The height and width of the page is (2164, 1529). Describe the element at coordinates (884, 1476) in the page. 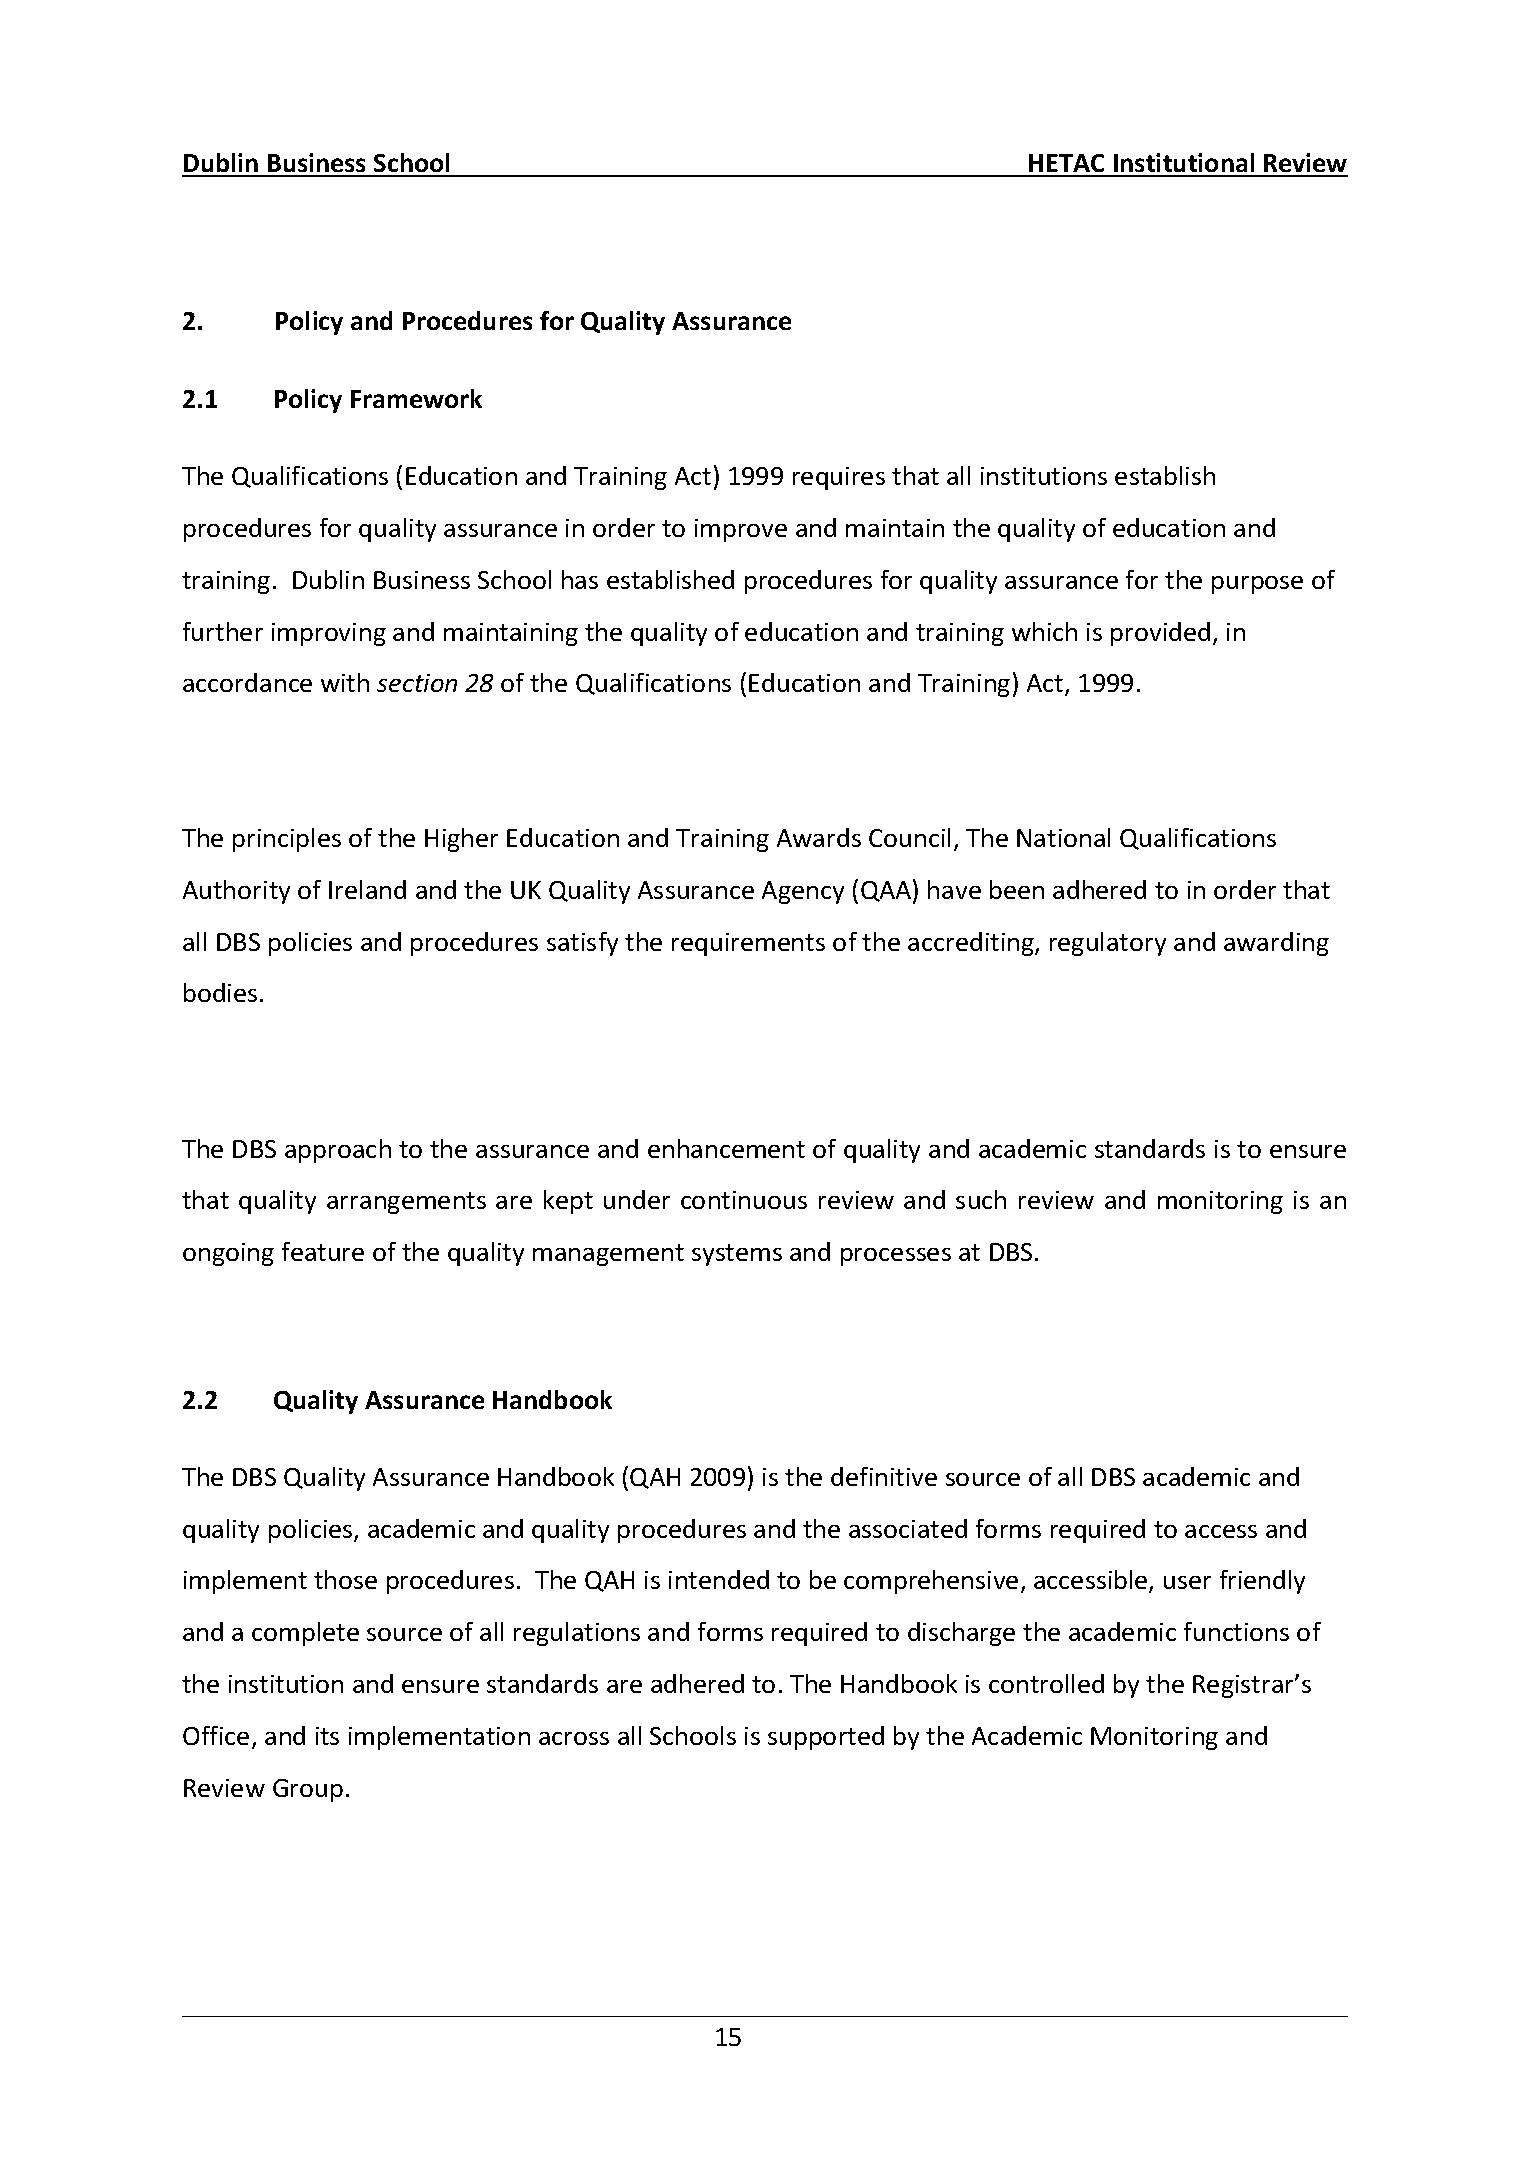

I see `definitive` at that location.
